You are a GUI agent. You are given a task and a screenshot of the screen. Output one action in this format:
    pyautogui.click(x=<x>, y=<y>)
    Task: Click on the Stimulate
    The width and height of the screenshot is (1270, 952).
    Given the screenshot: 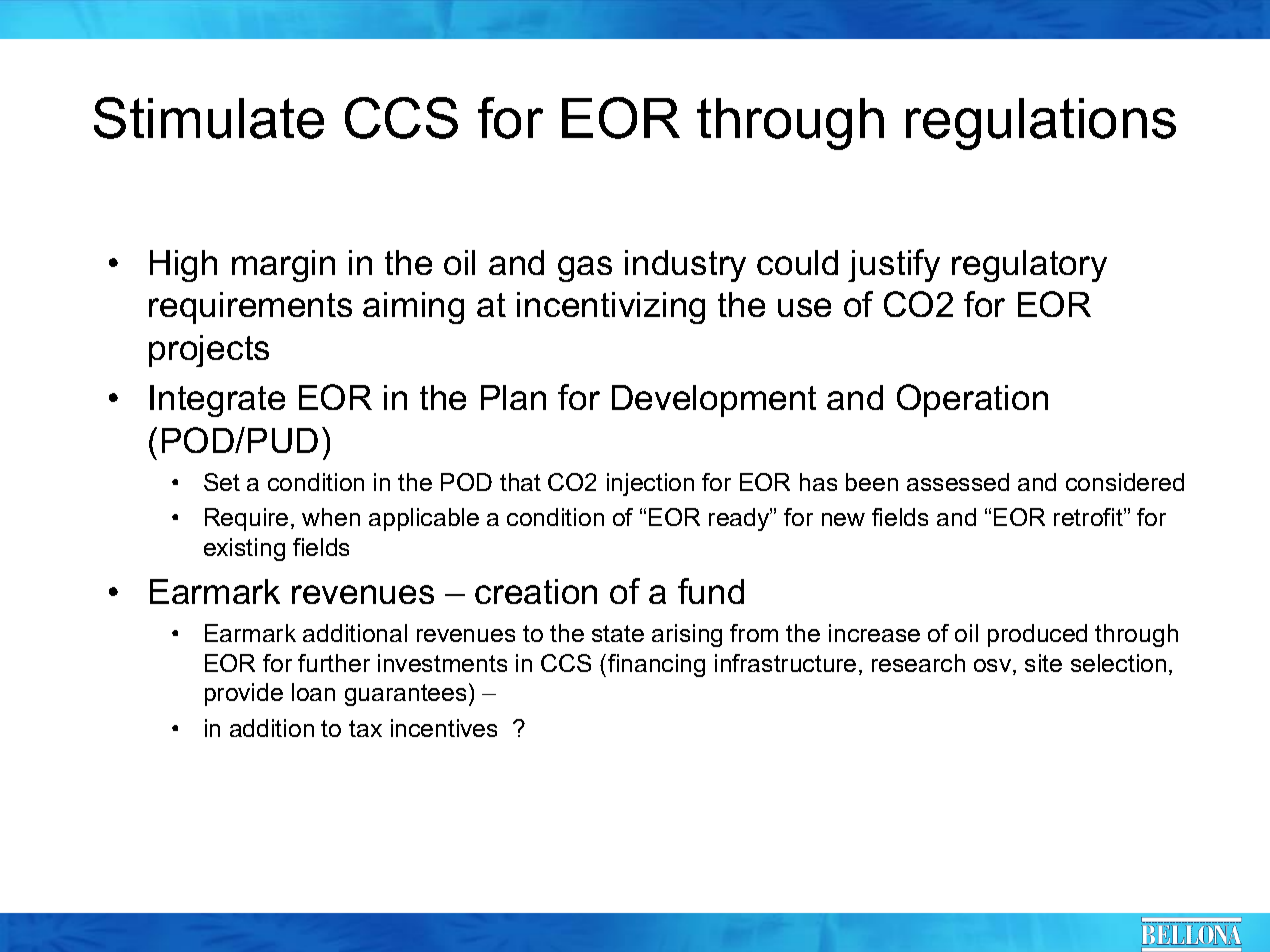 What is the action you would take?
    pyautogui.click(x=209, y=118)
